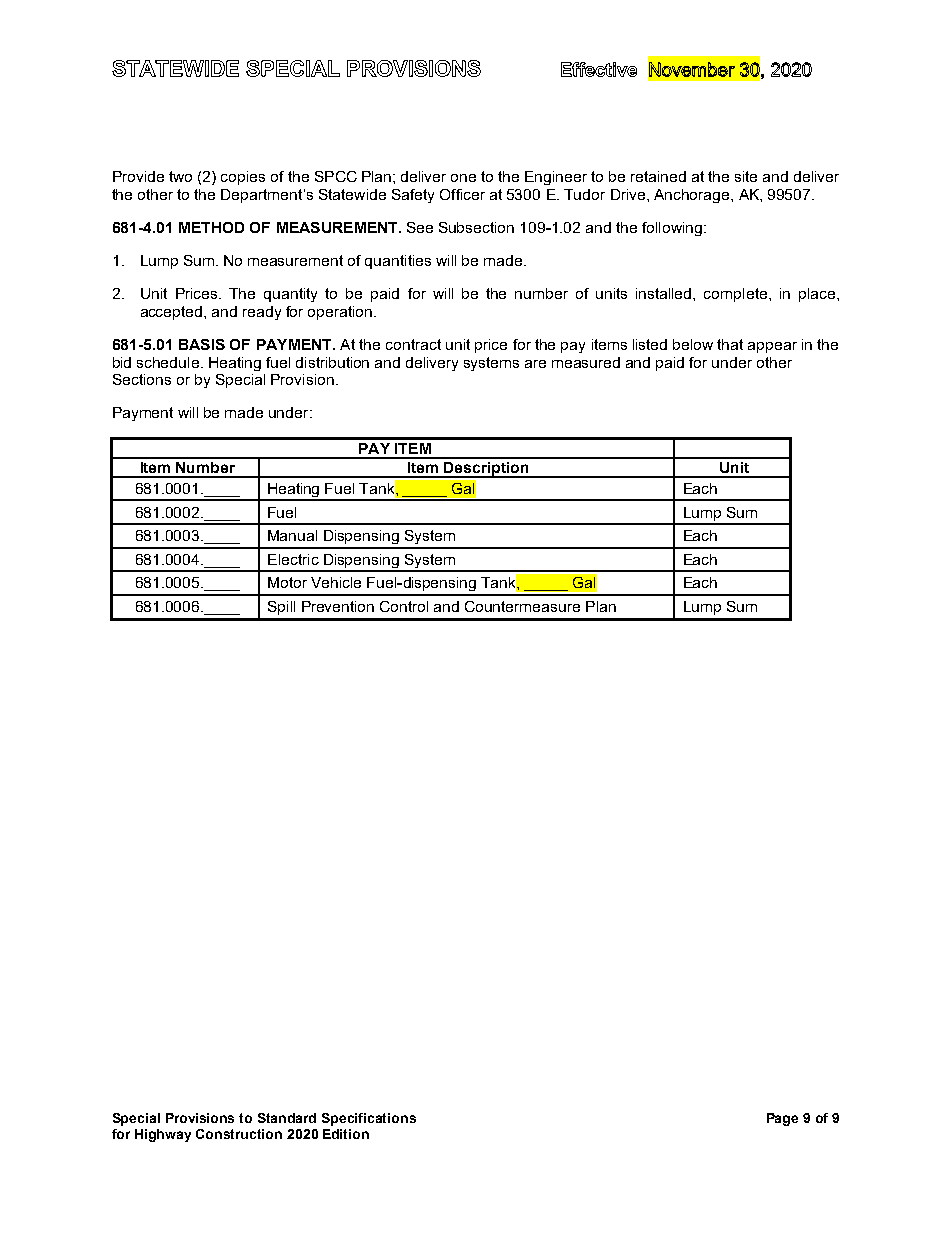 This document has width=952, height=1233. Describe the element at coordinates (142, 379) in the document. I see `Sections` at that location.
